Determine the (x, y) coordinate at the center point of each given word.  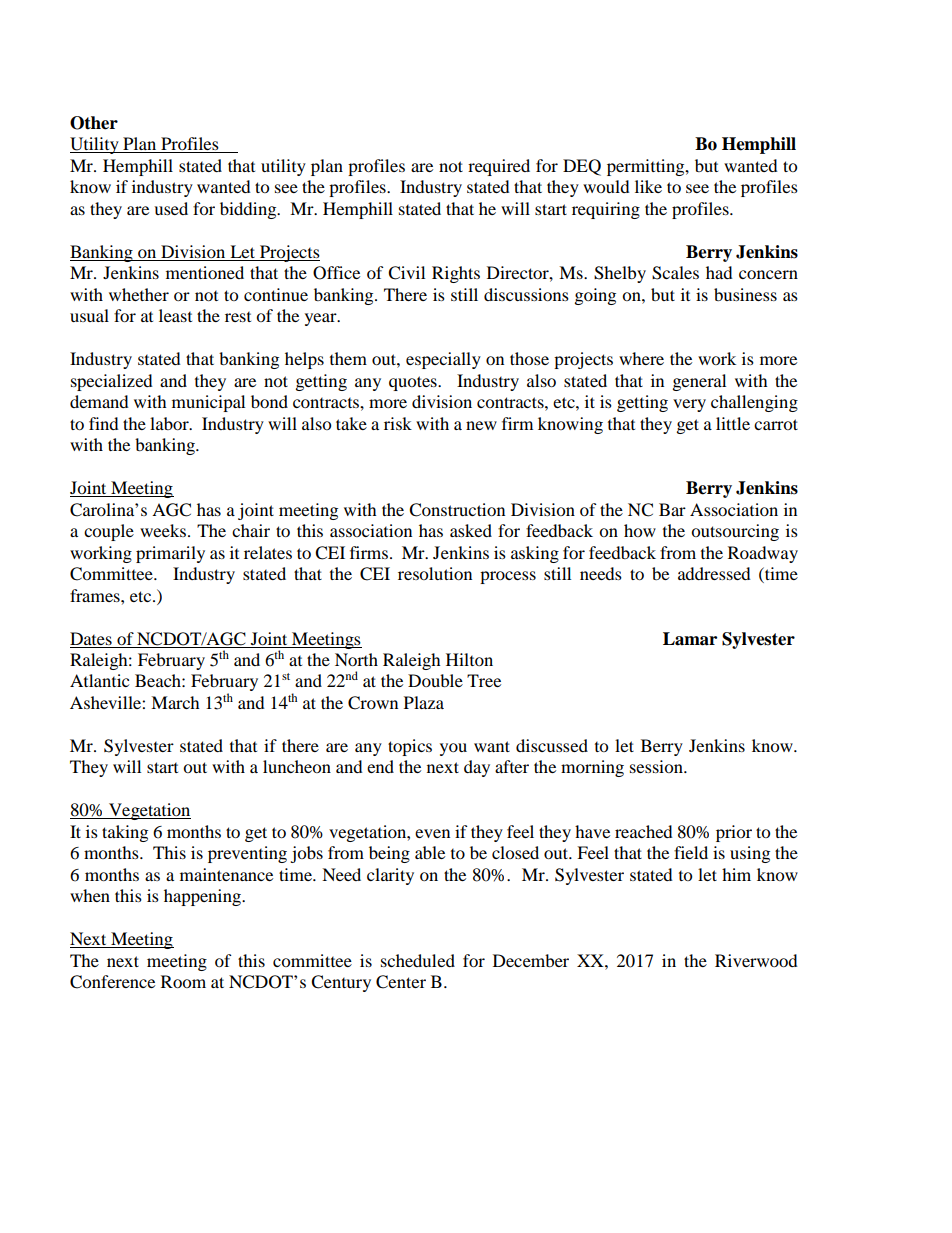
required (499, 167)
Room (183, 981)
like (648, 186)
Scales (675, 273)
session (657, 766)
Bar (672, 509)
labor (170, 423)
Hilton (469, 659)
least (175, 315)
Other (94, 123)
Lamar (690, 639)
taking (125, 833)
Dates (91, 638)
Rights (456, 274)
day (477, 768)
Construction (457, 510)
